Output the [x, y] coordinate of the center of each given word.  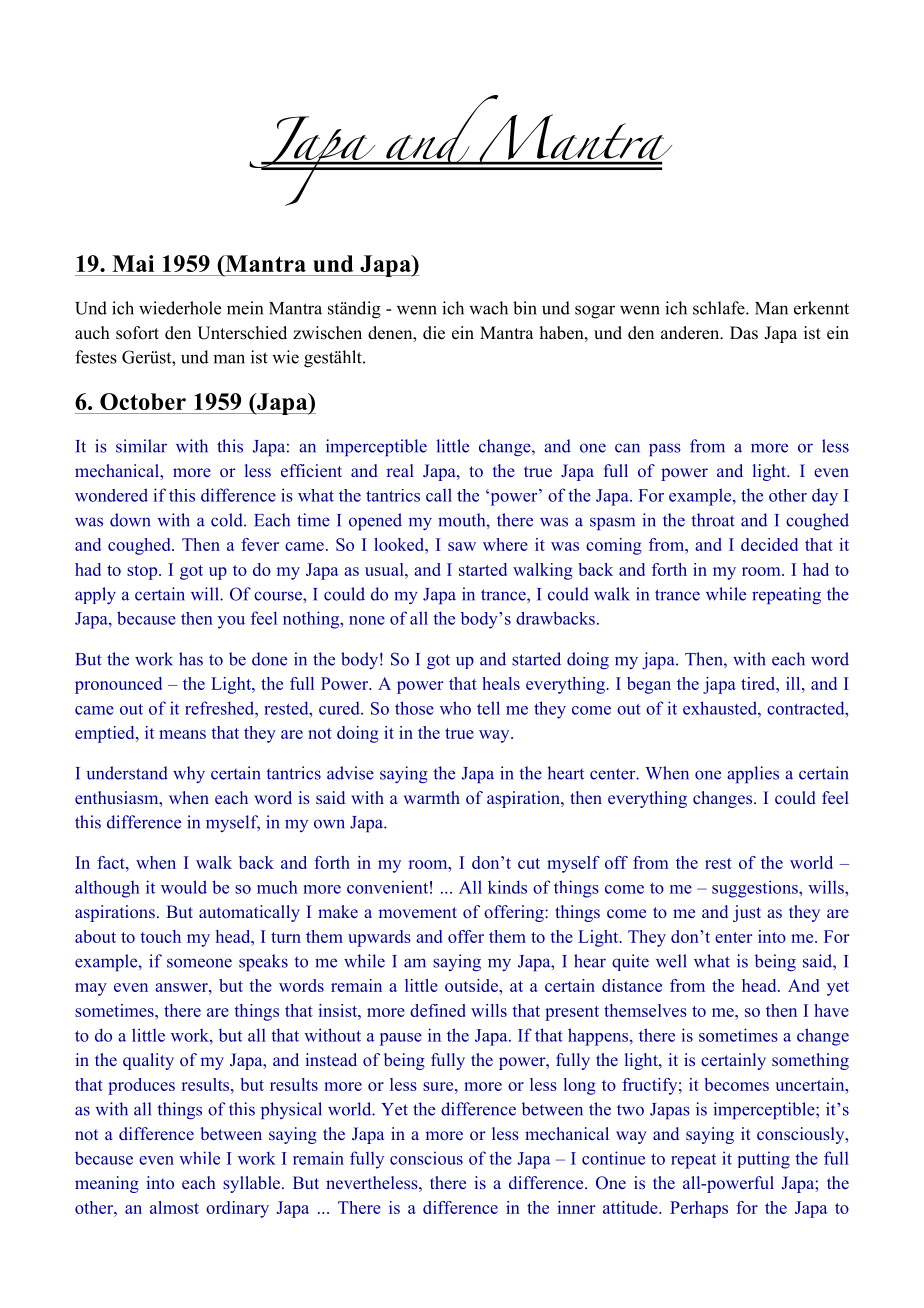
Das [744, 333]
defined [438, 1010]
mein [245, 308]
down [130, 520]
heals [501, 683]
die [434, 333]
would [184, 887]
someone [199, 963]
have [831, 1010]
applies [753, 775]
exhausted [721, 708]
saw [462, 546]
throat [713, 520]
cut [529, 863]
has [191, 659]
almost [174, 1207]
